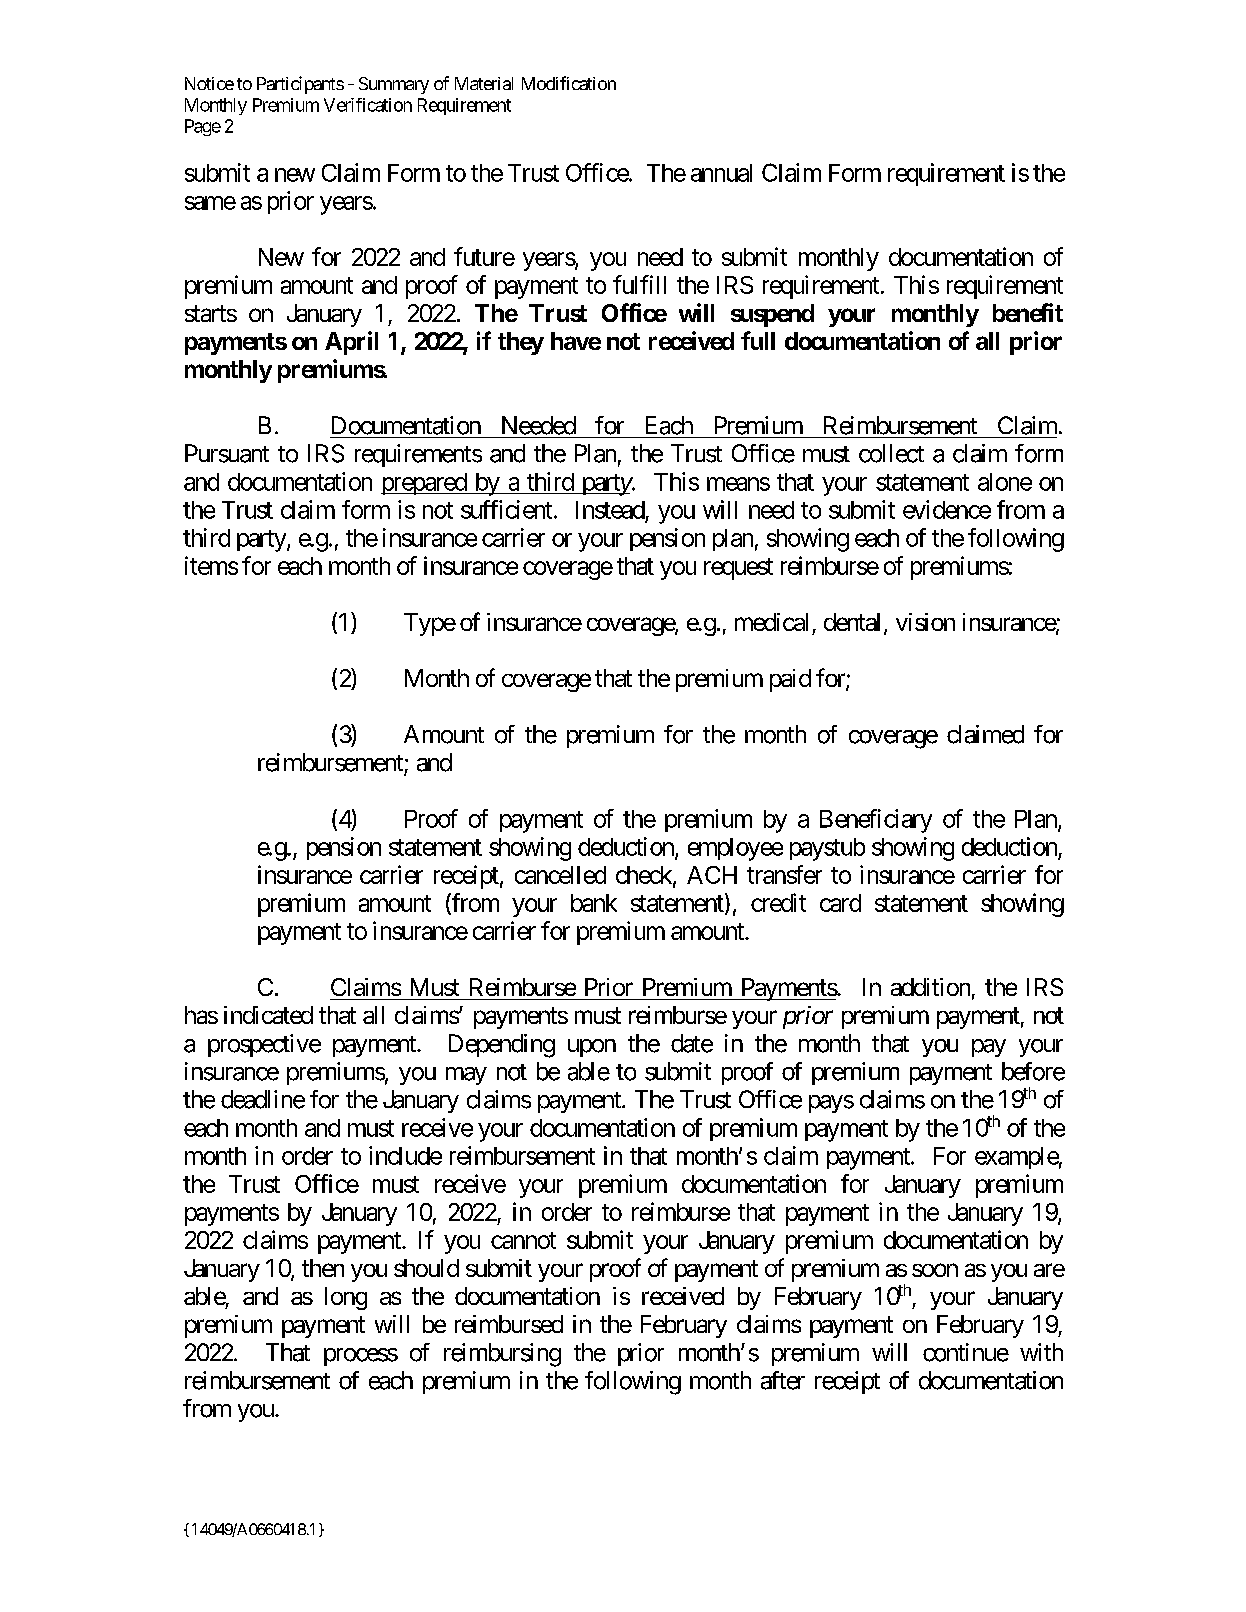  Describe the element at coordinates (876, 821) in the page. I see `Beneficiary` at that location.
